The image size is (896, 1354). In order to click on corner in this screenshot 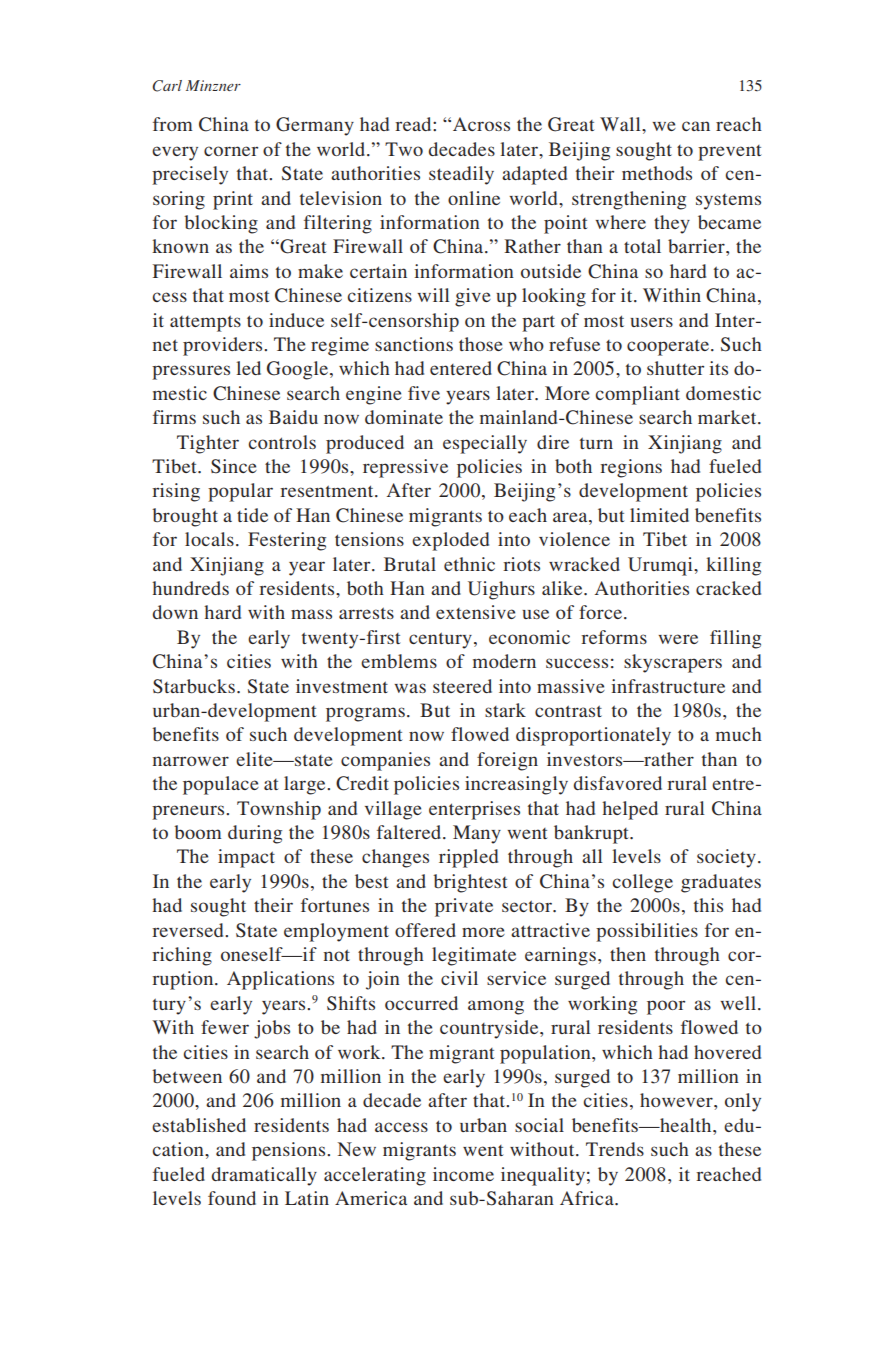, I will do `click(231, 151)`.
